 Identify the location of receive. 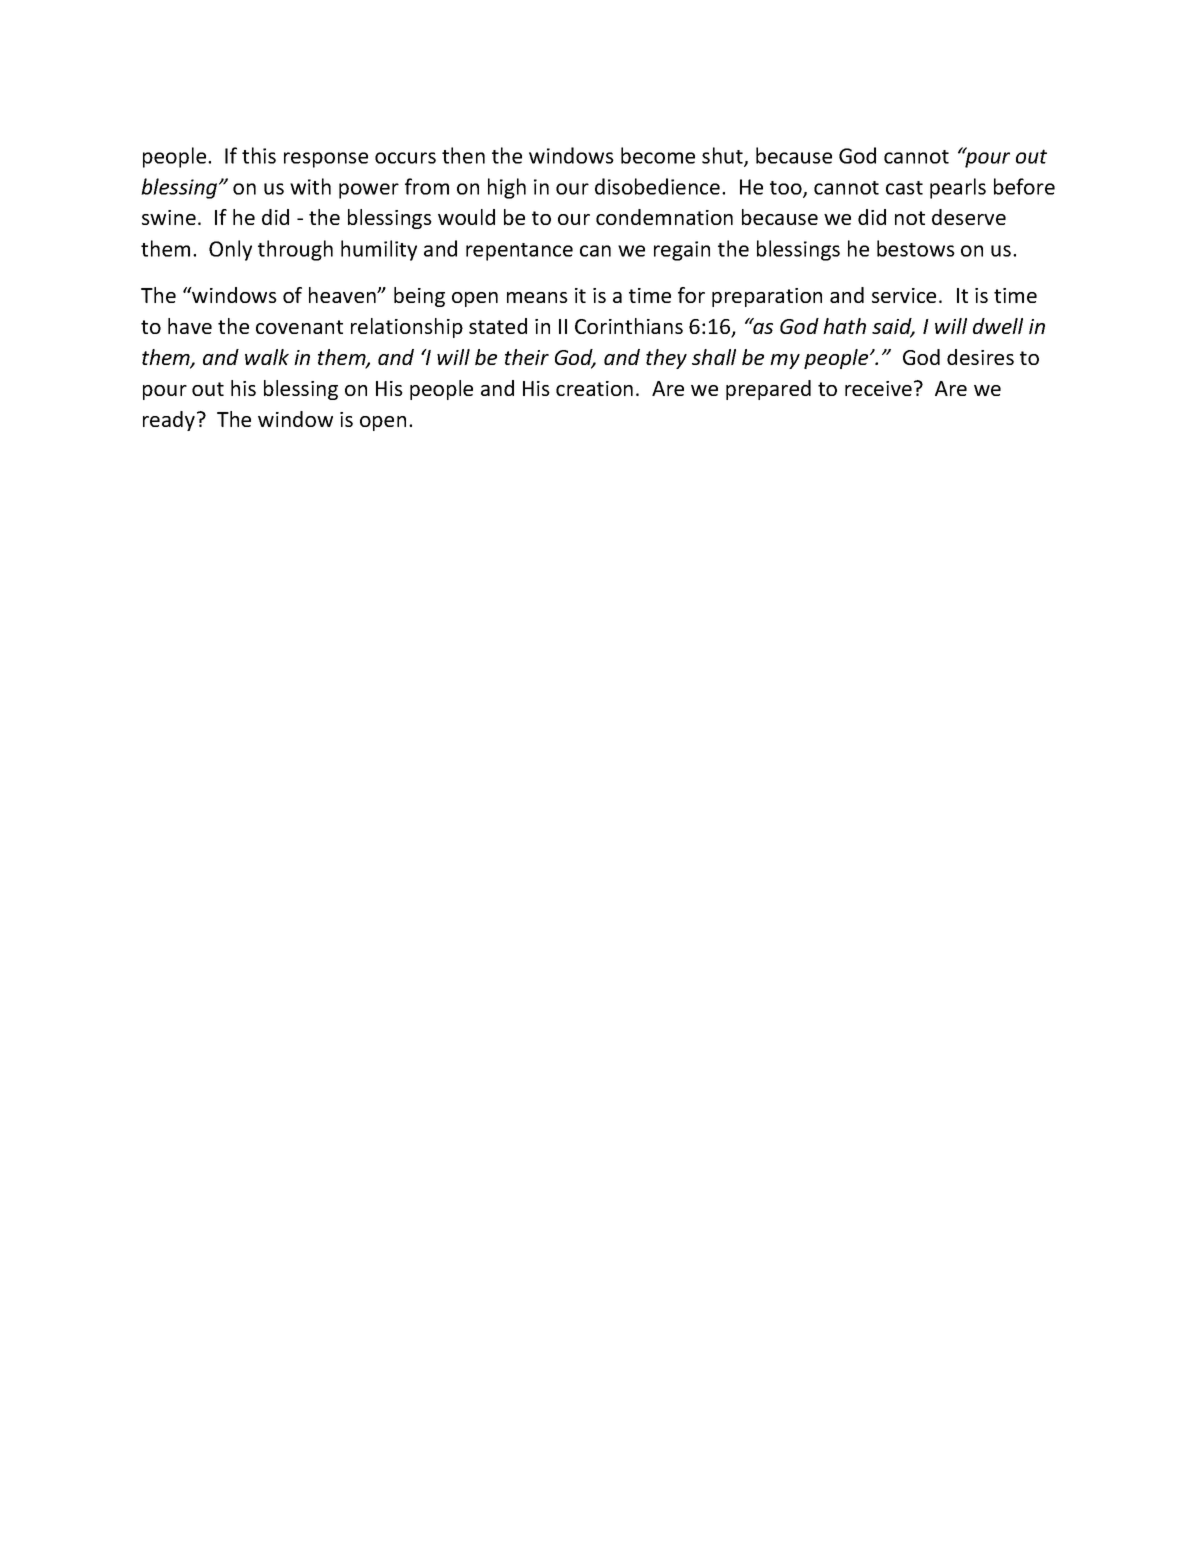
(878, 388).
